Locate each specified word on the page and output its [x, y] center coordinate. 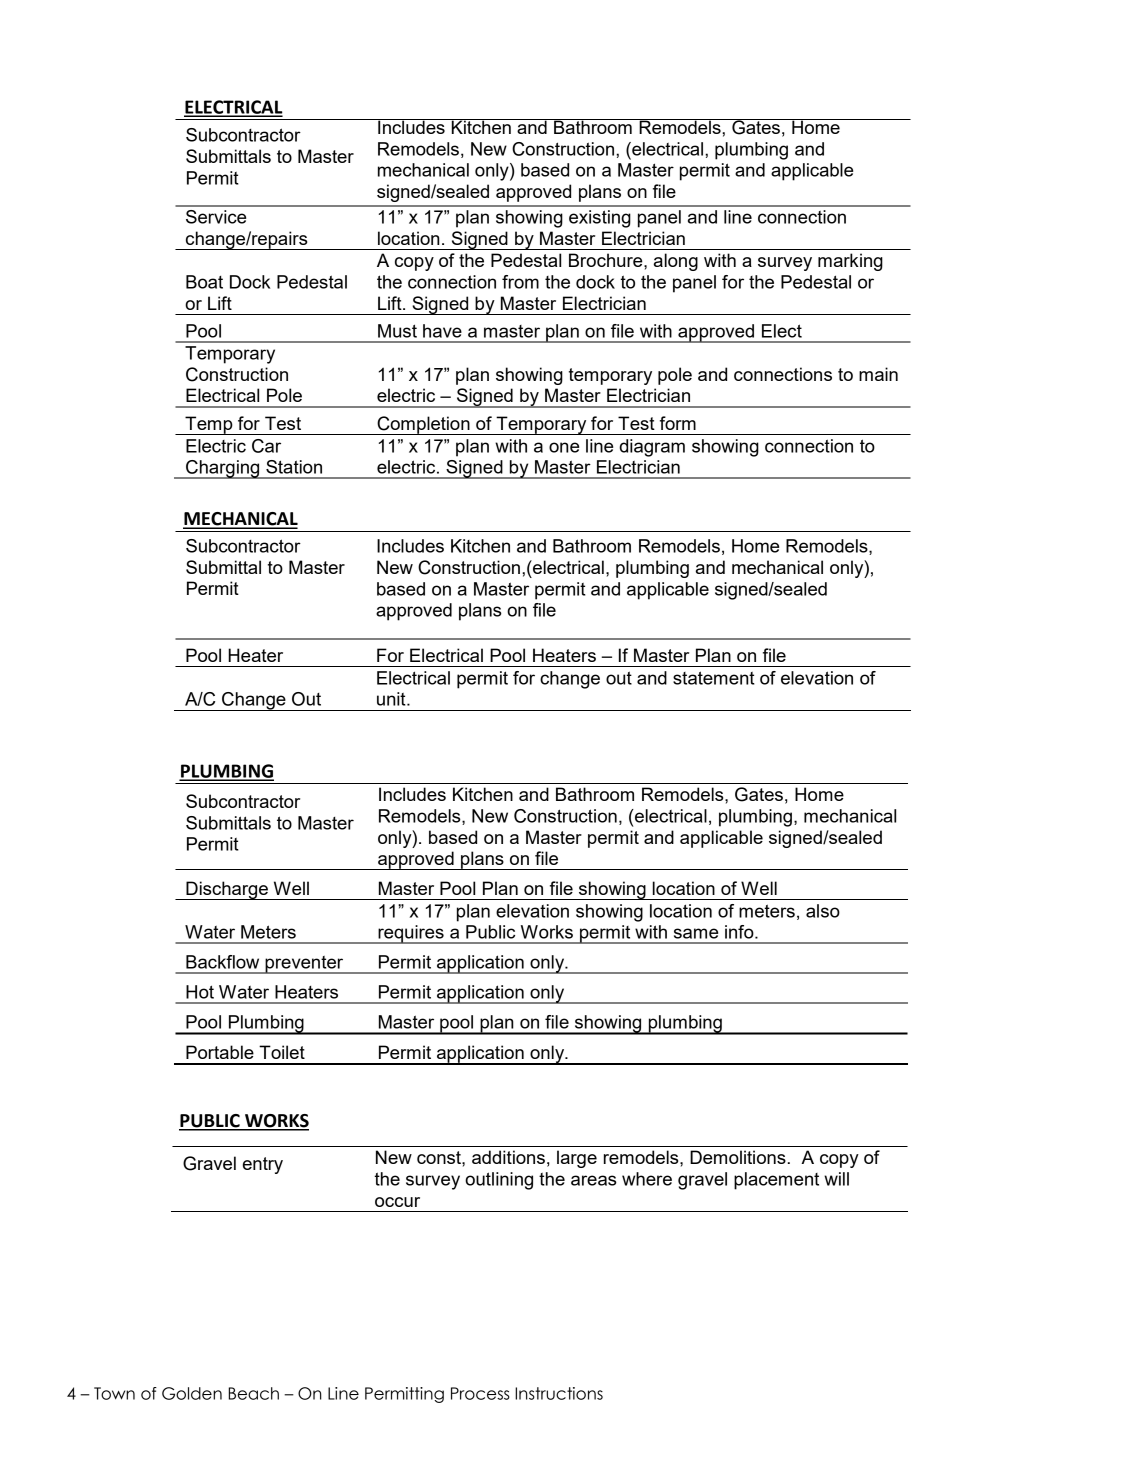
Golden [192, 1393]
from [520, 282]
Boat [204, 282]
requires [411, 934]
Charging [223, 469]
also [823, 911]
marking [850, 262]
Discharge [227, 890]
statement [714, 678]
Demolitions [738, 1157]
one [564, 447]
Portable [220, 1052]
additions [508, 1157]
